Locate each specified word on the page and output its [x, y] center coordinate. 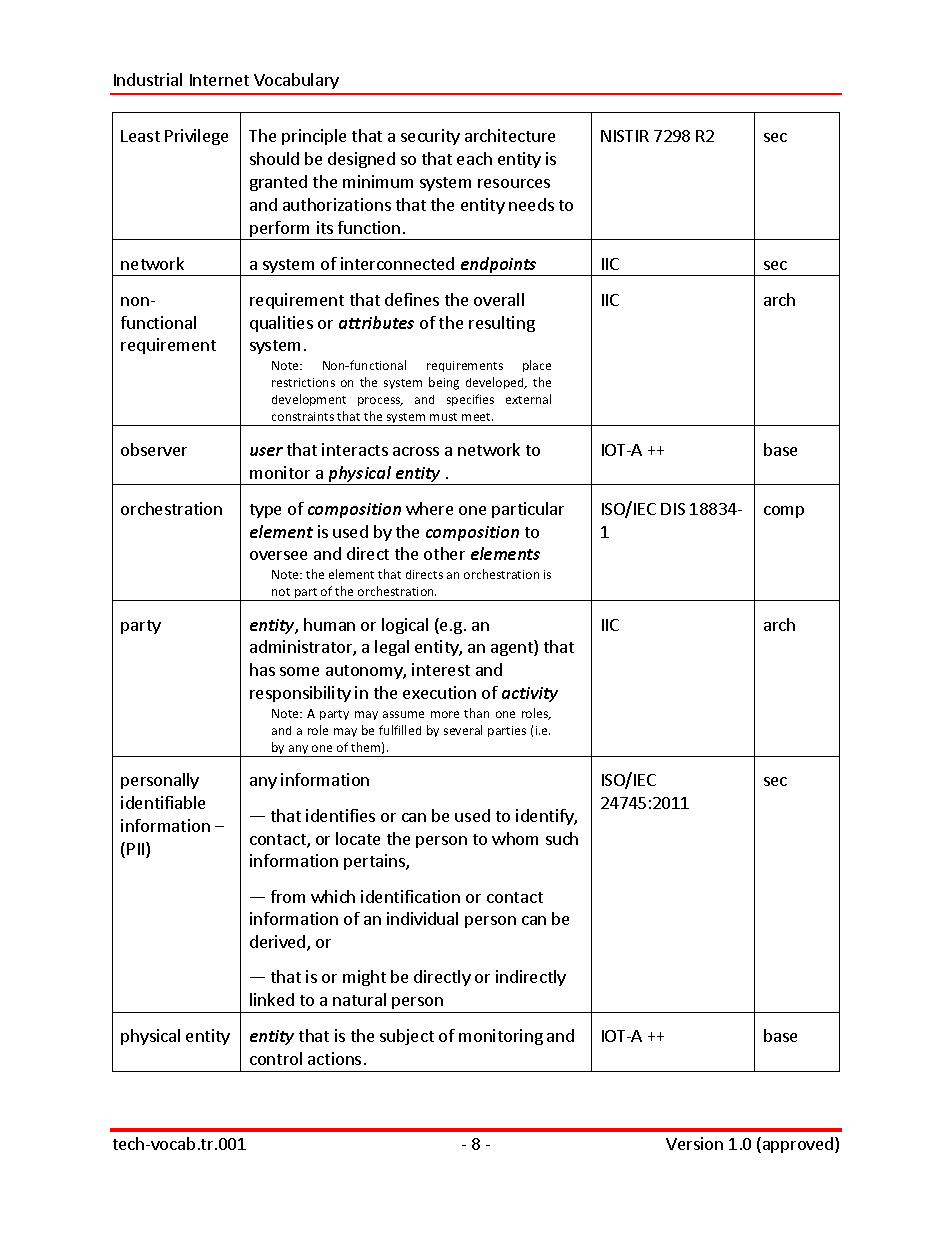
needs [531, 204]
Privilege [196, 137]
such [562, 838]
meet [477, 417]
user [266, 451]
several [463, 730]
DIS [673, 509]
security [430, 137]
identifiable [163, 802]
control [276, 1058]
